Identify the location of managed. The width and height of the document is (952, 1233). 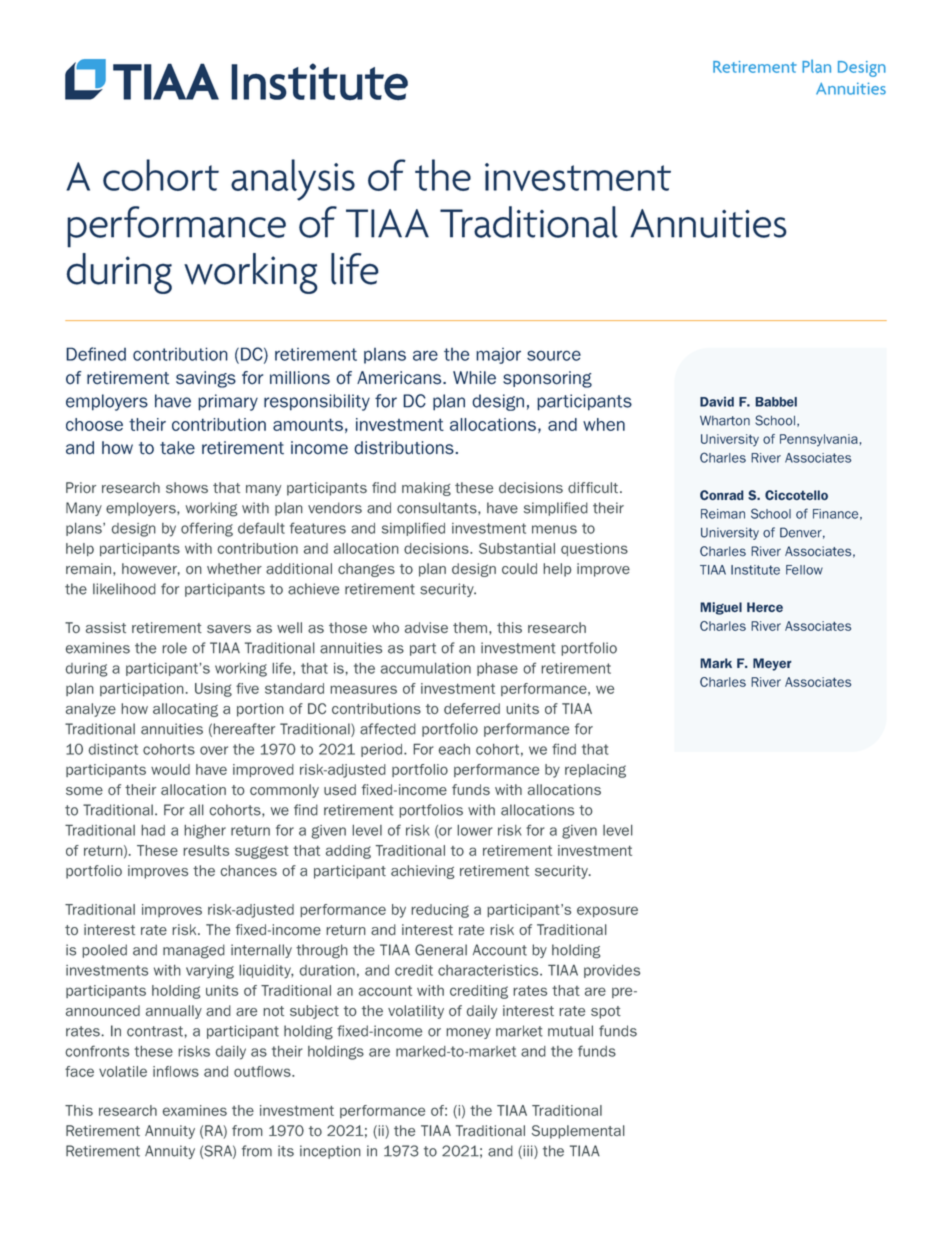
(194, 951).
